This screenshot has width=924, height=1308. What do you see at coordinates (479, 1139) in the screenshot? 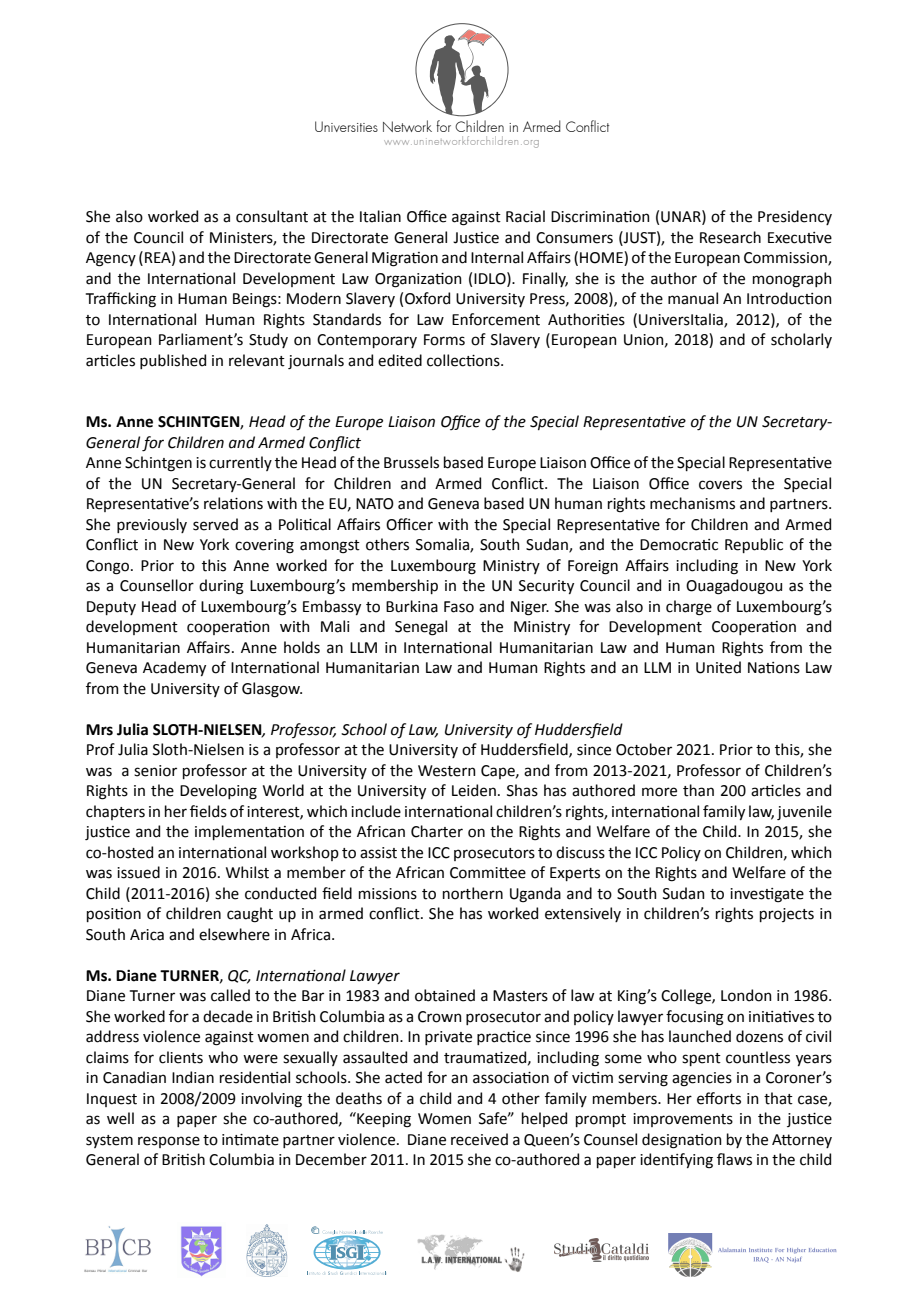
I see `received` at bounding box center [479, 1139].
